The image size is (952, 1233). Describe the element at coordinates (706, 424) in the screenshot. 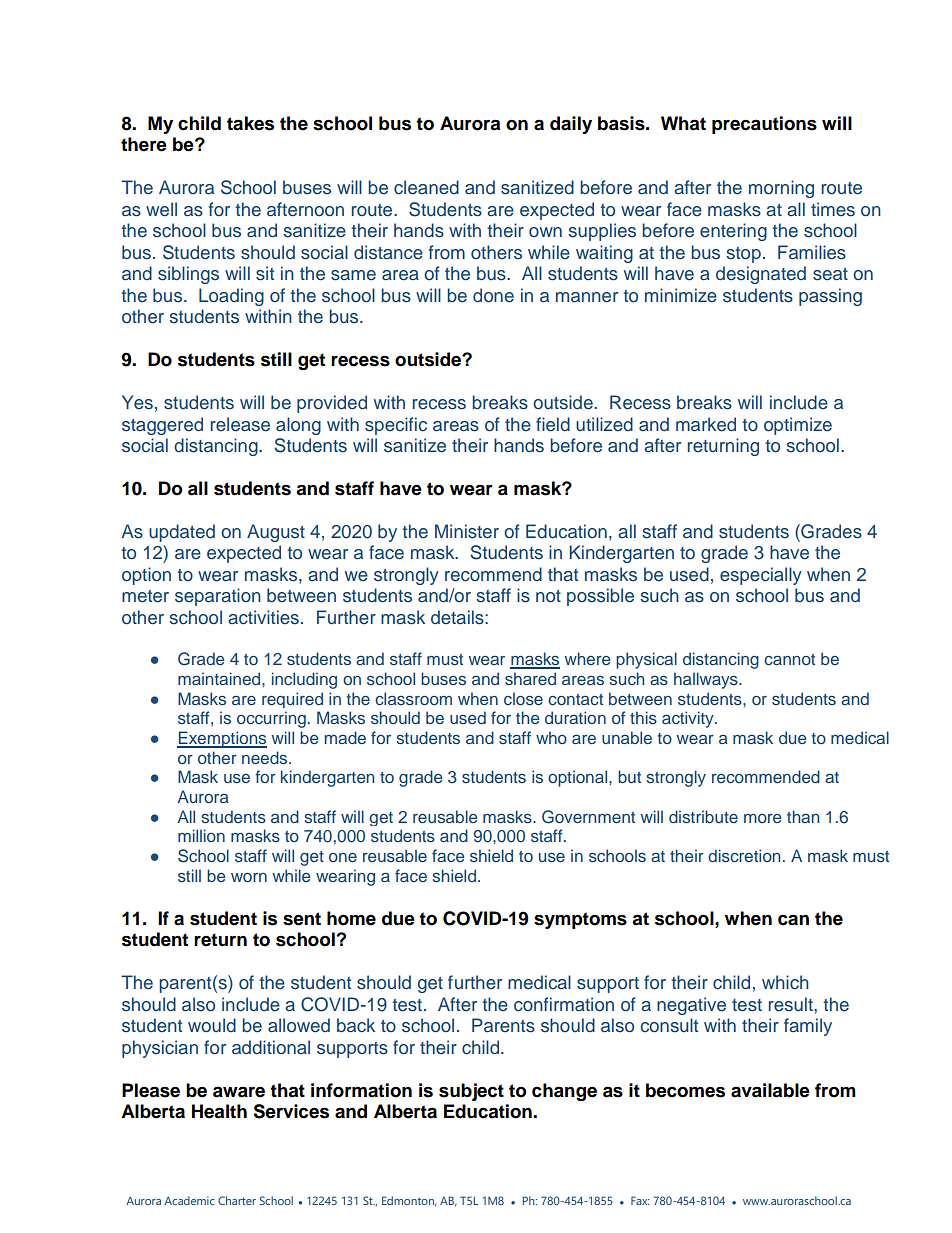

I see `marked` at that location.
